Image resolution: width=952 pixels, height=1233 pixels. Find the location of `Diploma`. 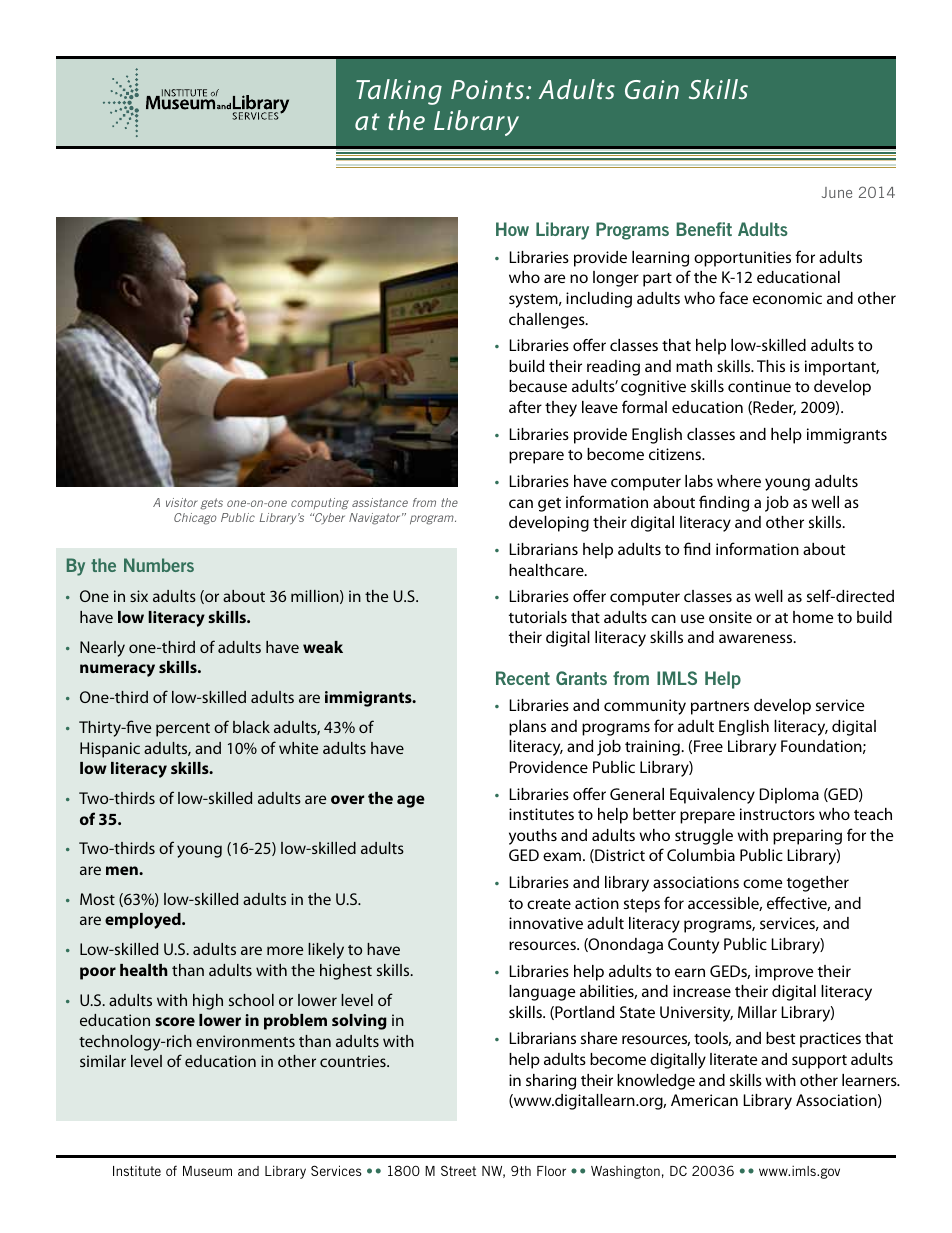

Diploma is located at coordinates (789, 796).
